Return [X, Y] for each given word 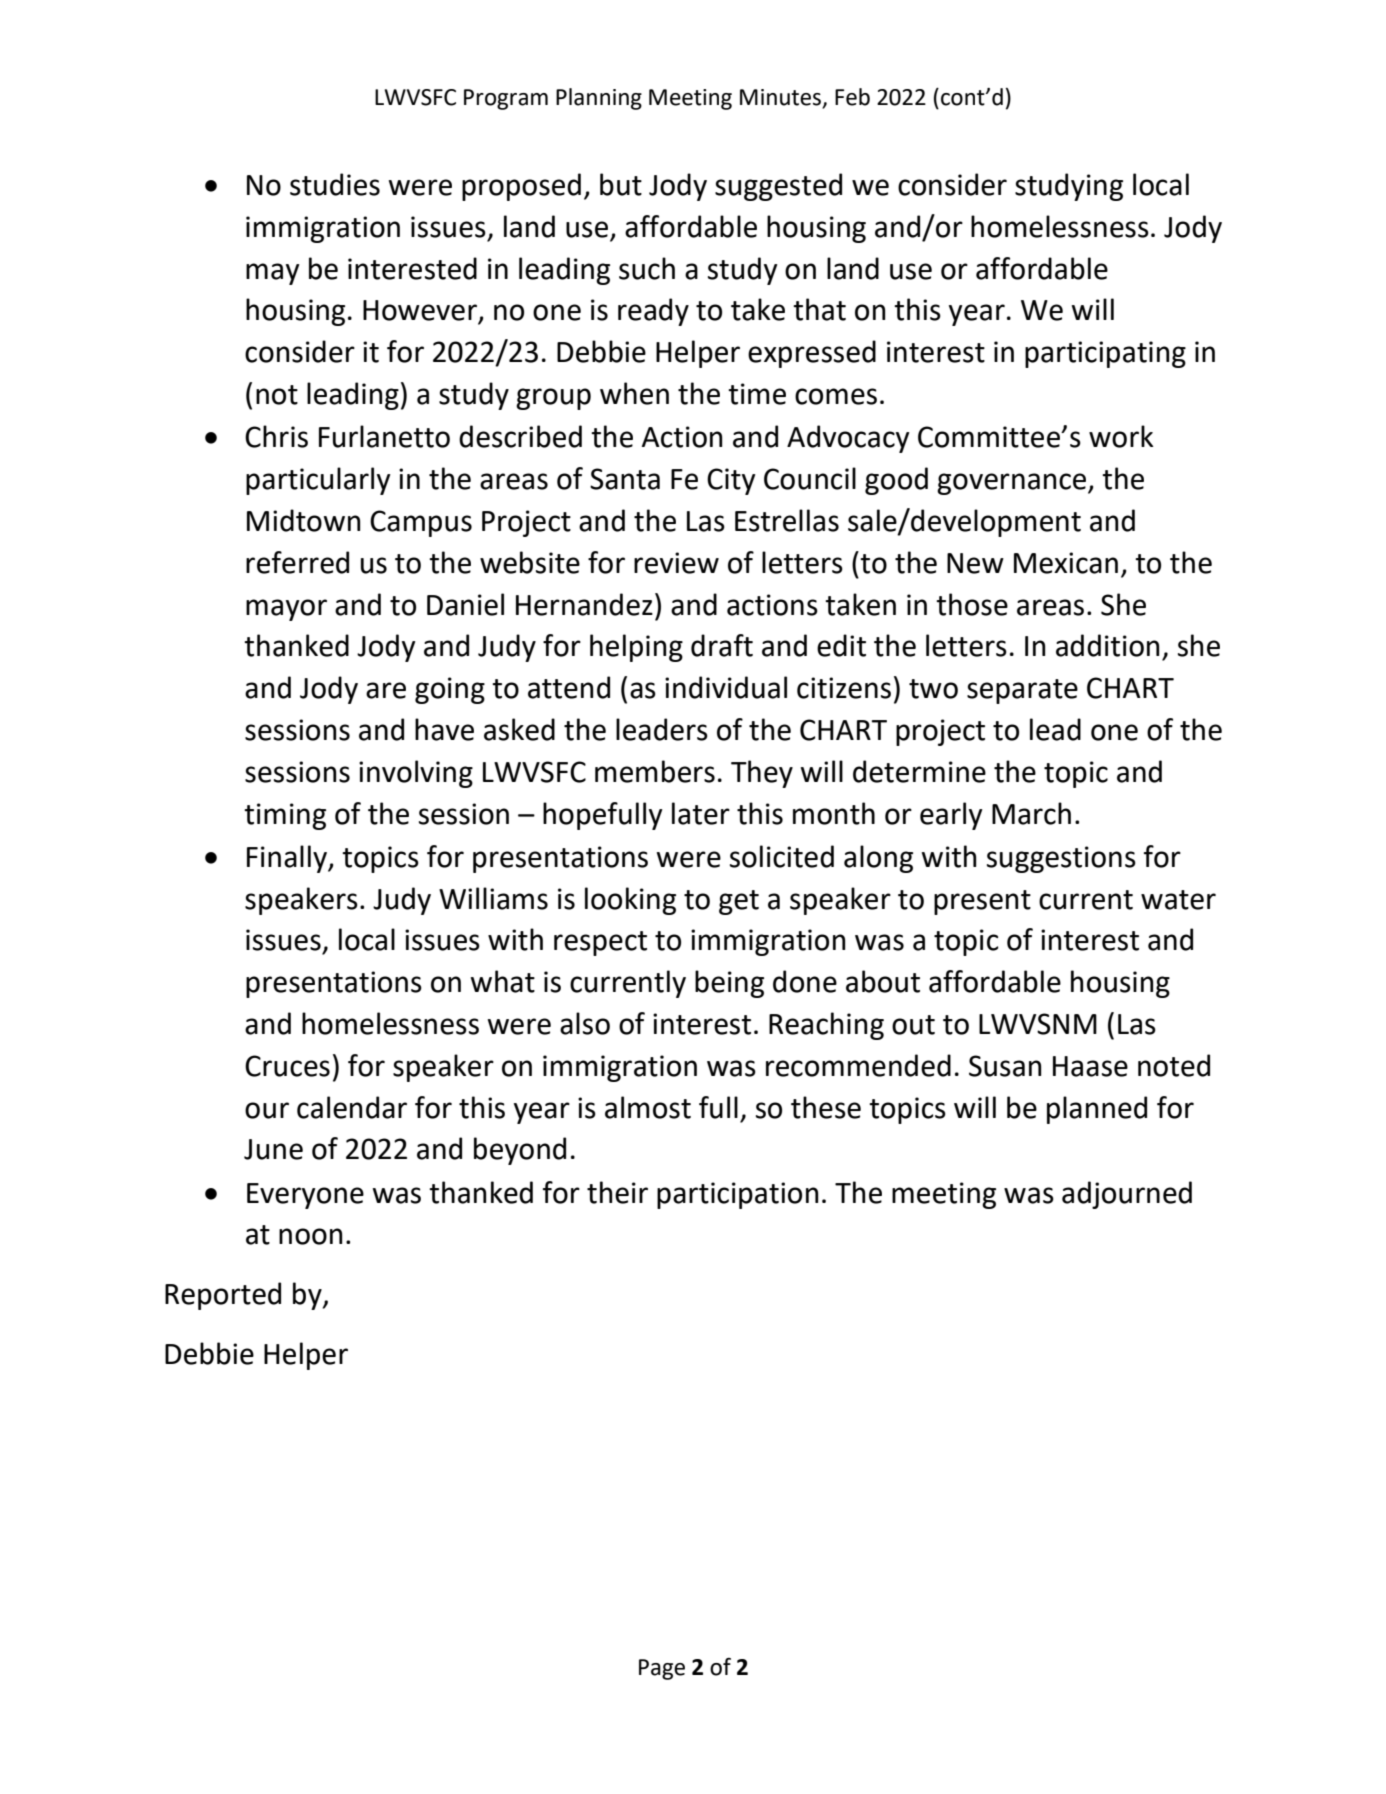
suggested [778, 187]
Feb [852, 97]
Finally [288, 859]
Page [662, 1669]
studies [335, 184]
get [739, 902]
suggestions [1061, 859]
